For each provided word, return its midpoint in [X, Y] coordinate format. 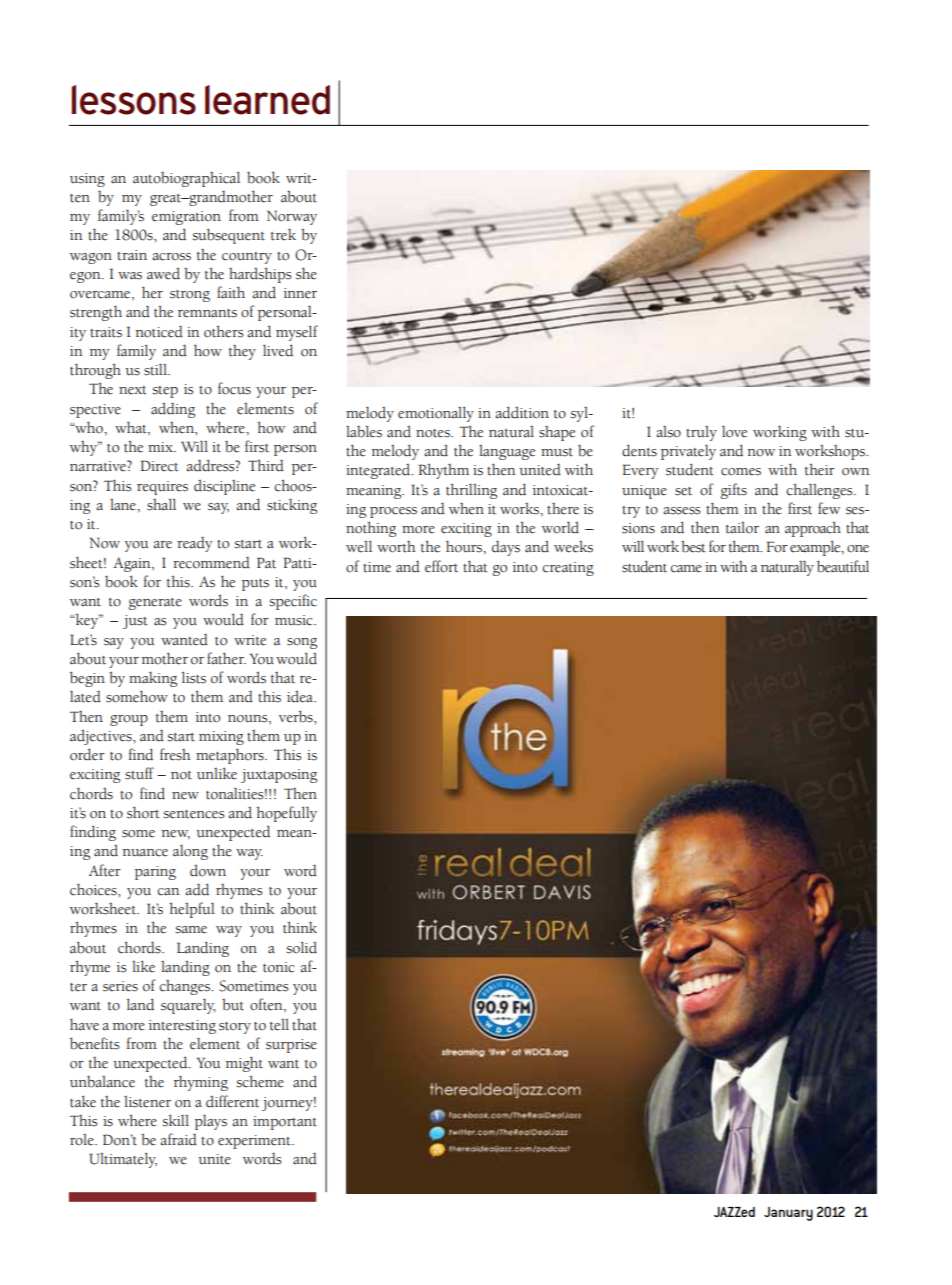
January [788, 1214]
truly [701, 433]
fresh [175, 754]
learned [267, 100]
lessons [134, 100]
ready [194, 544]
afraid [178, 1139]
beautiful [843, 566]
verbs [297, 716]
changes [186, 987]
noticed [159, 331]
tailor [742, 528]
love [734, 431]
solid [301, 947]
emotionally [436, 414]
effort [441, 566]
